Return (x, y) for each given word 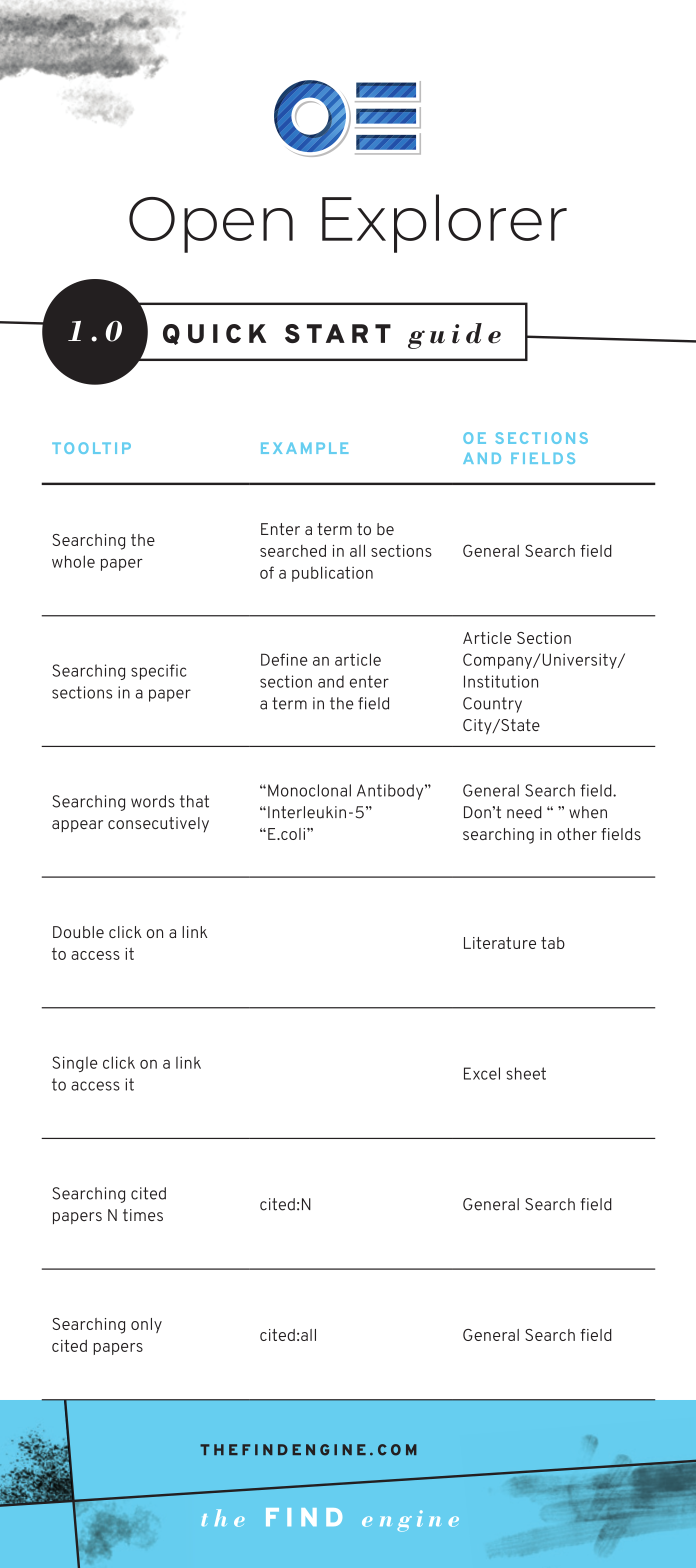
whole (73, 561)
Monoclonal (309, 790)
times (143, 1215)
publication (332, 574)
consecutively (158, 825)
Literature (500, 943)
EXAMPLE (305, 448)
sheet (526, 1073)
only (146, 1325)
